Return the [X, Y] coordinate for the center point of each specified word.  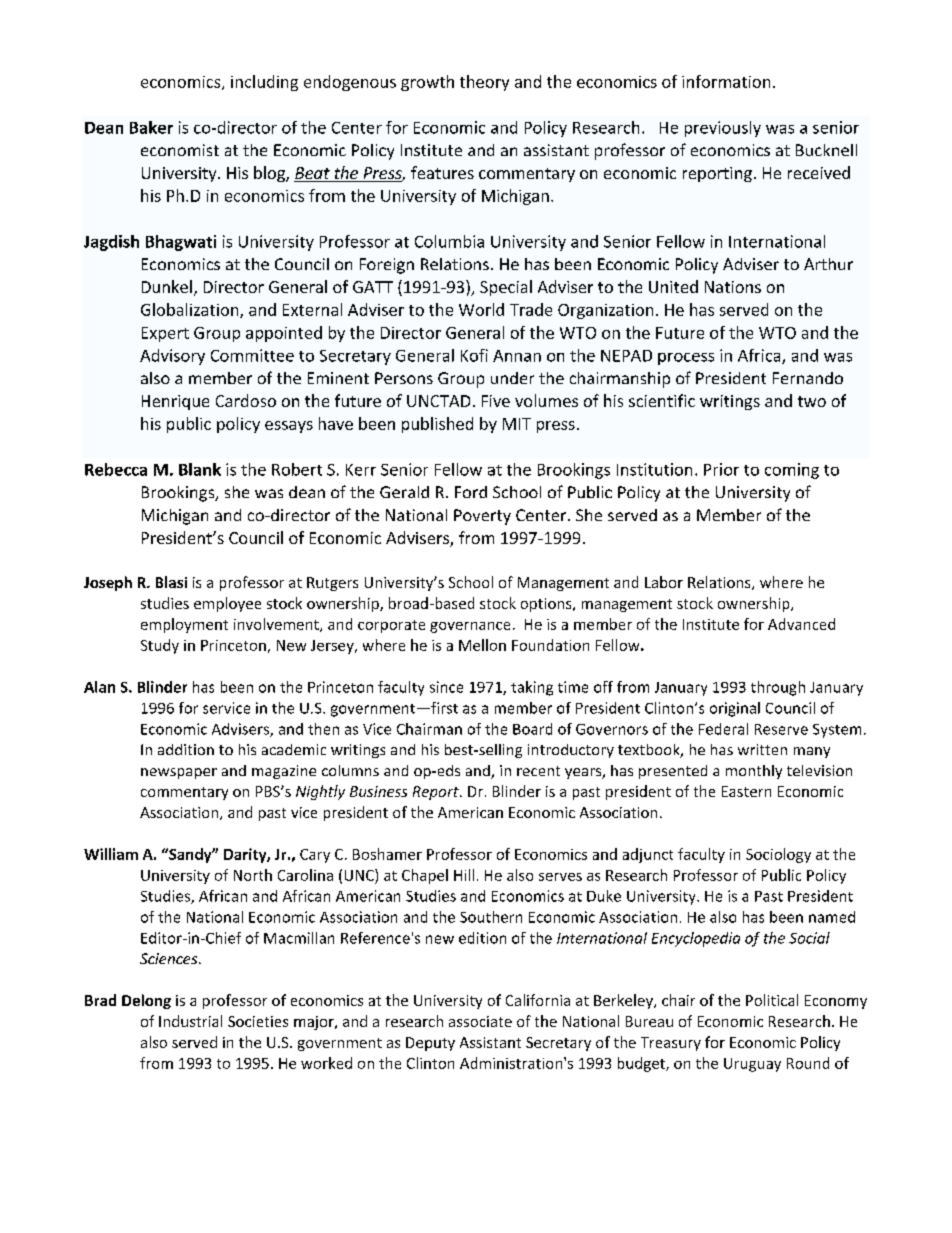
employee [227, 604]
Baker [151, 127]
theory [484, 83]
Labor [664, 582]
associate [480, 1021]
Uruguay [752, 1065]
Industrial [190, 1021]
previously [723, 129]
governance [470, 627]
